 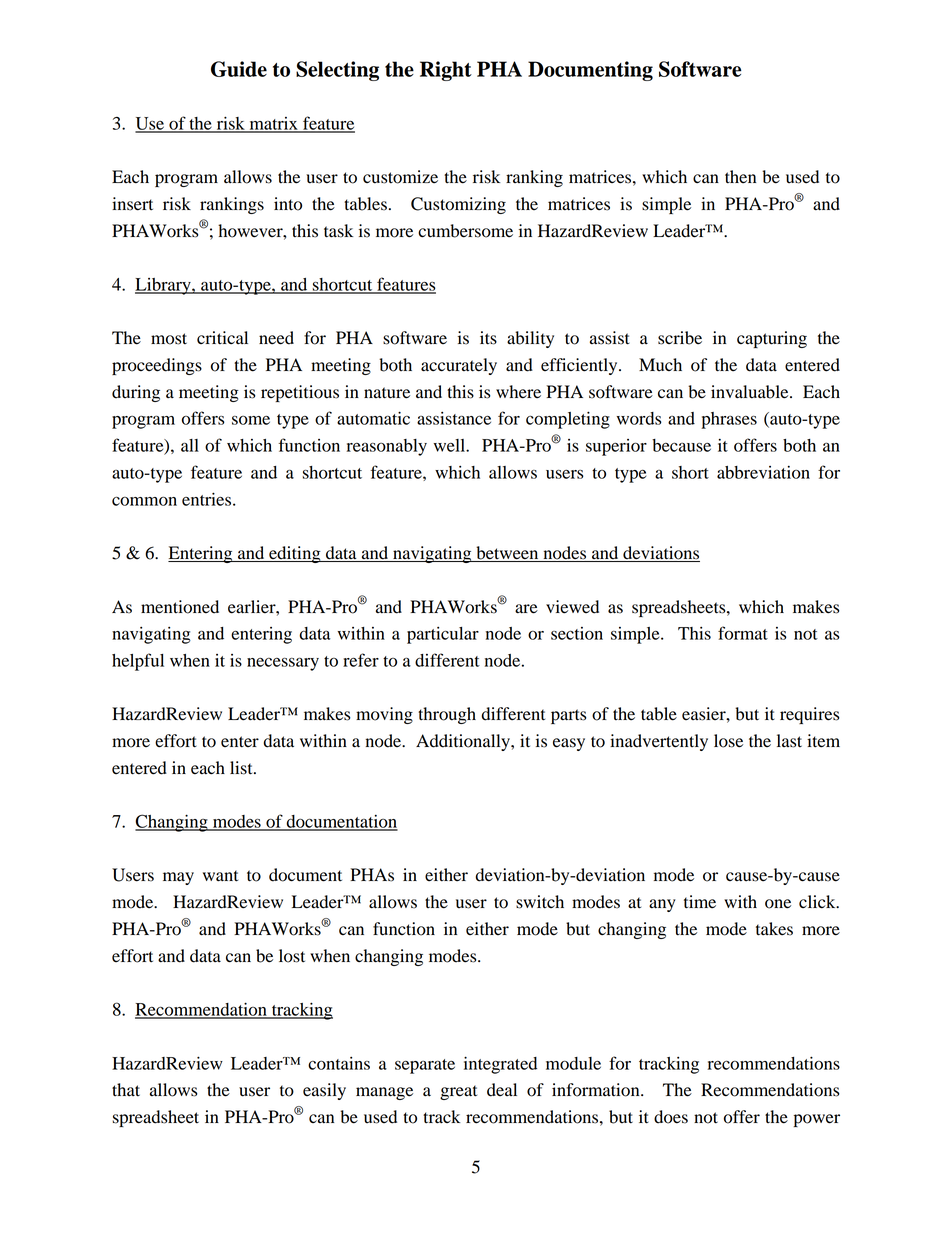 What do you see at coordinates (540, 902) in the screenshot?
I see `switch` at bounding box center [540, 902].
